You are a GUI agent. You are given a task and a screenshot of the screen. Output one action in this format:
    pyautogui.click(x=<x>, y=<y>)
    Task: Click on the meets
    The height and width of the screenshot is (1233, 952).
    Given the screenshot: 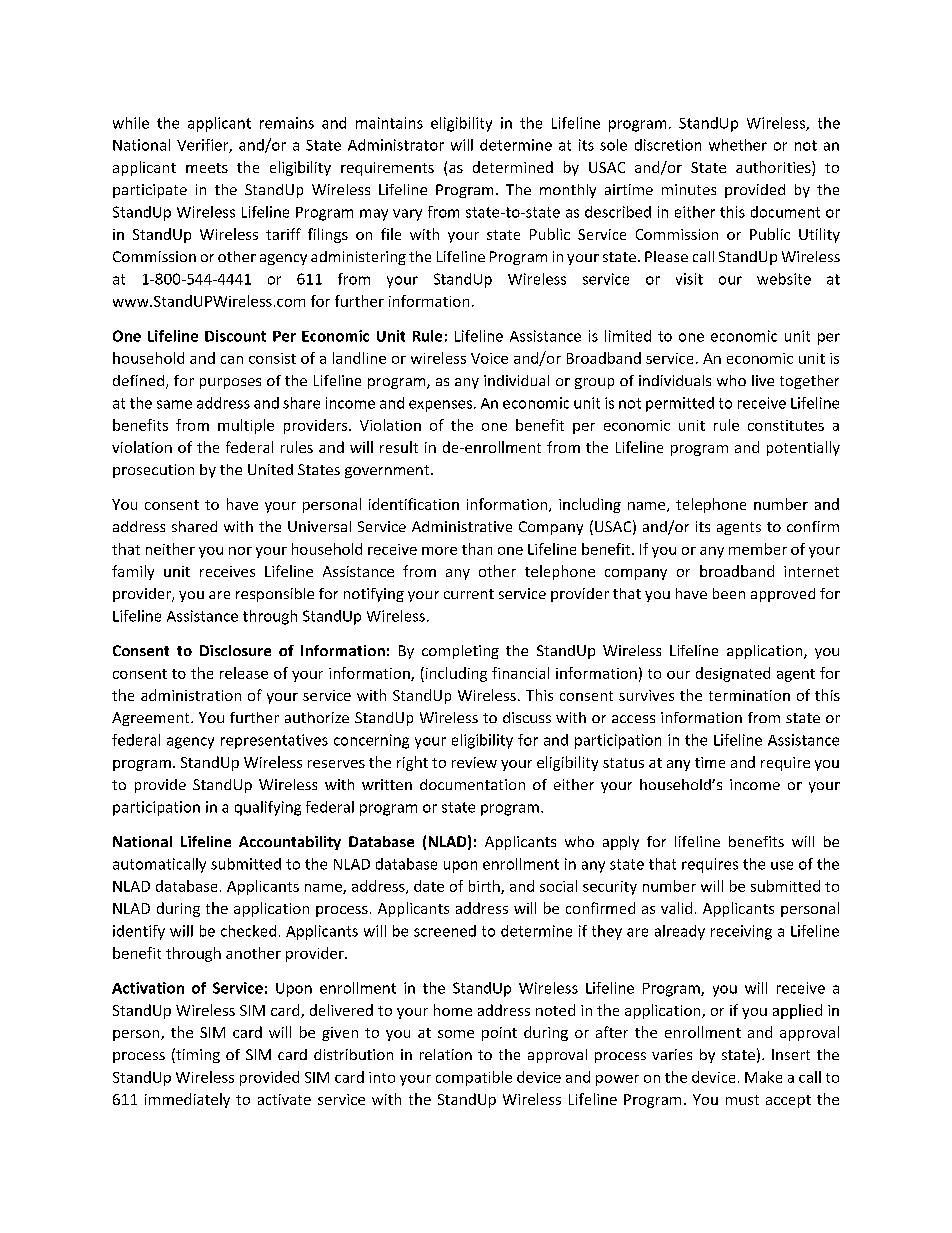 What is the action you would take?
    pyautogui.click(x=207, y=168)
